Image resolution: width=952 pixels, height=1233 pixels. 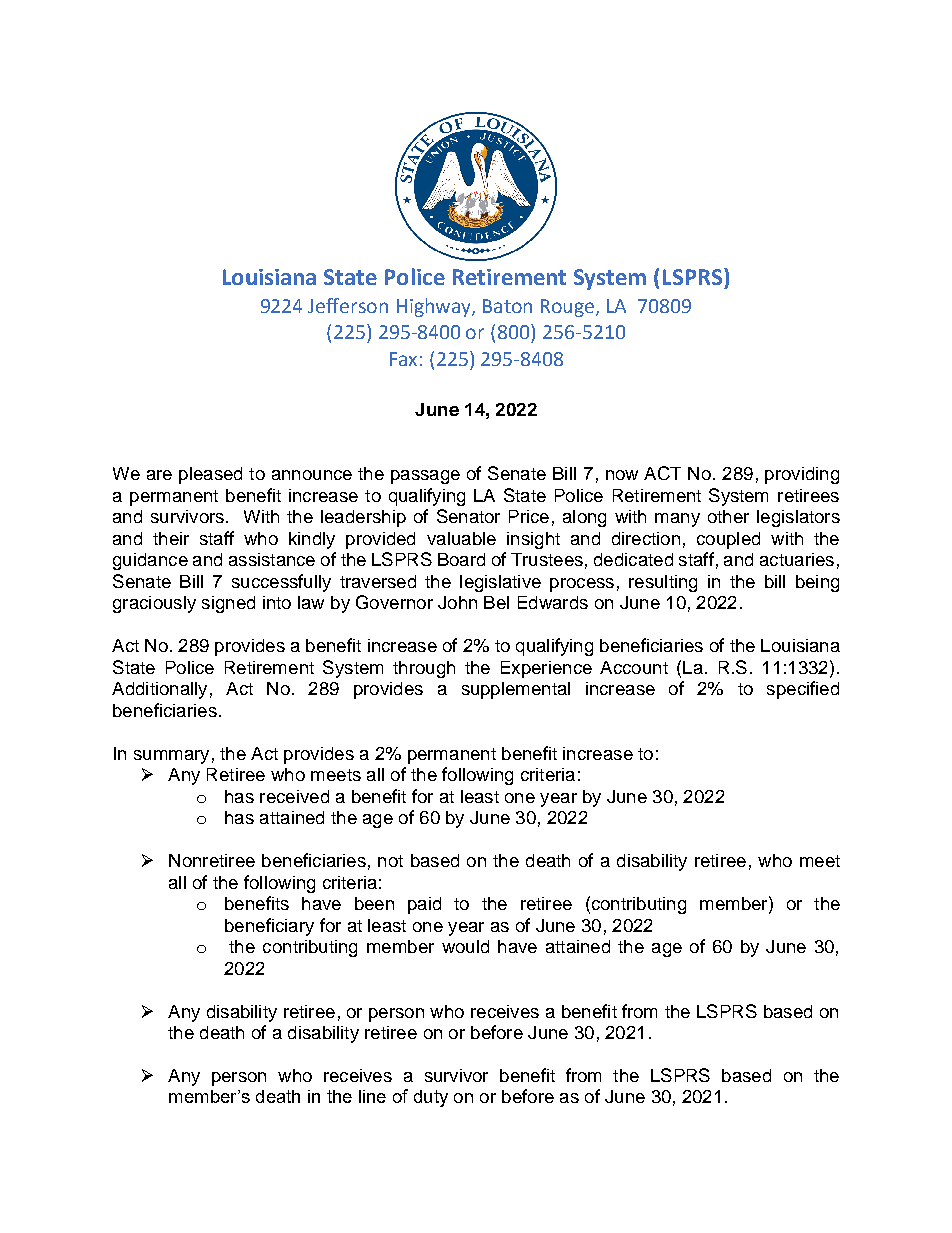 I want to click on Rouge, so click(x=567, y=308).
